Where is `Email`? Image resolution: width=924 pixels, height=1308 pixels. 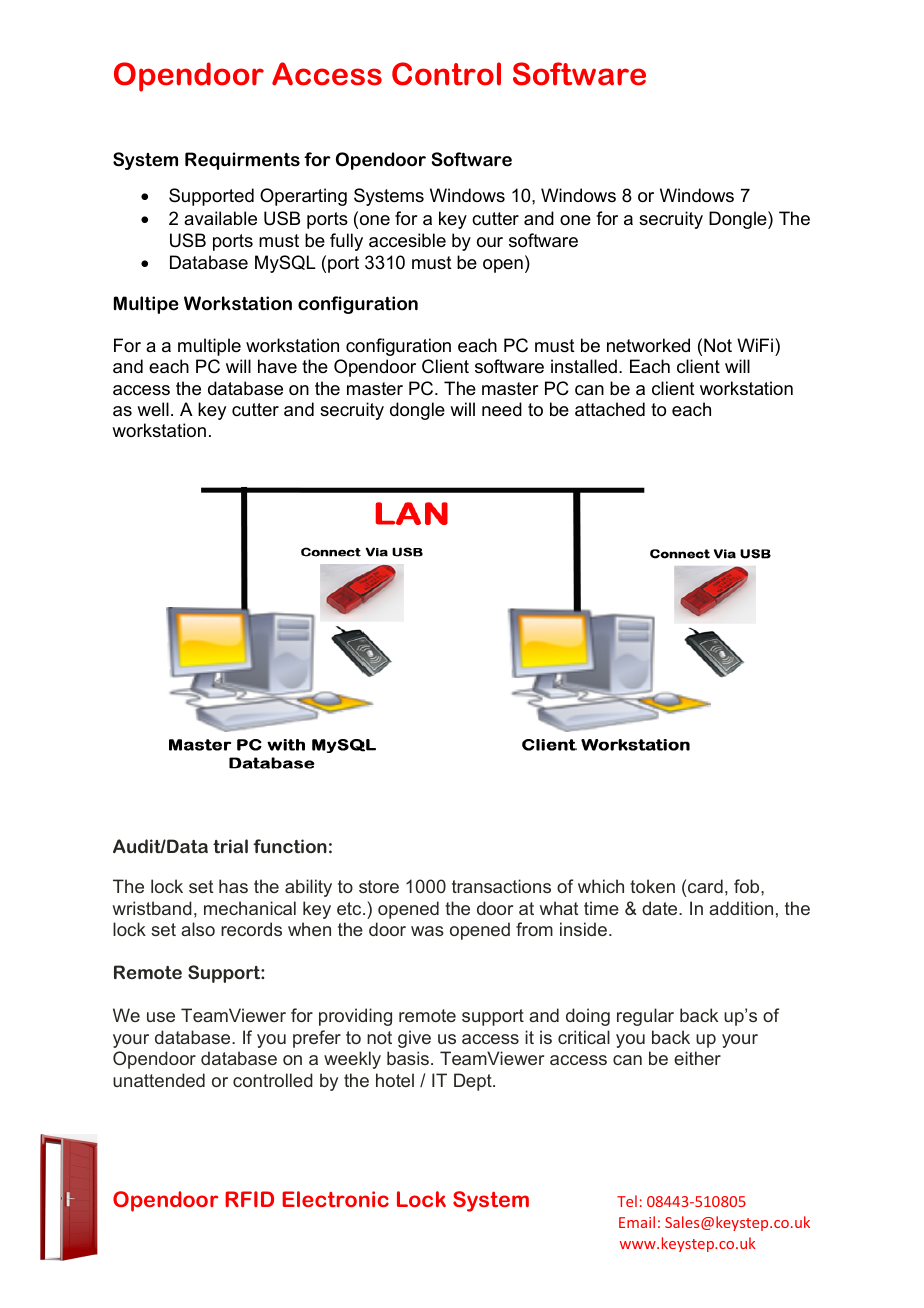
Email is located at coordinates (637, 1222).
